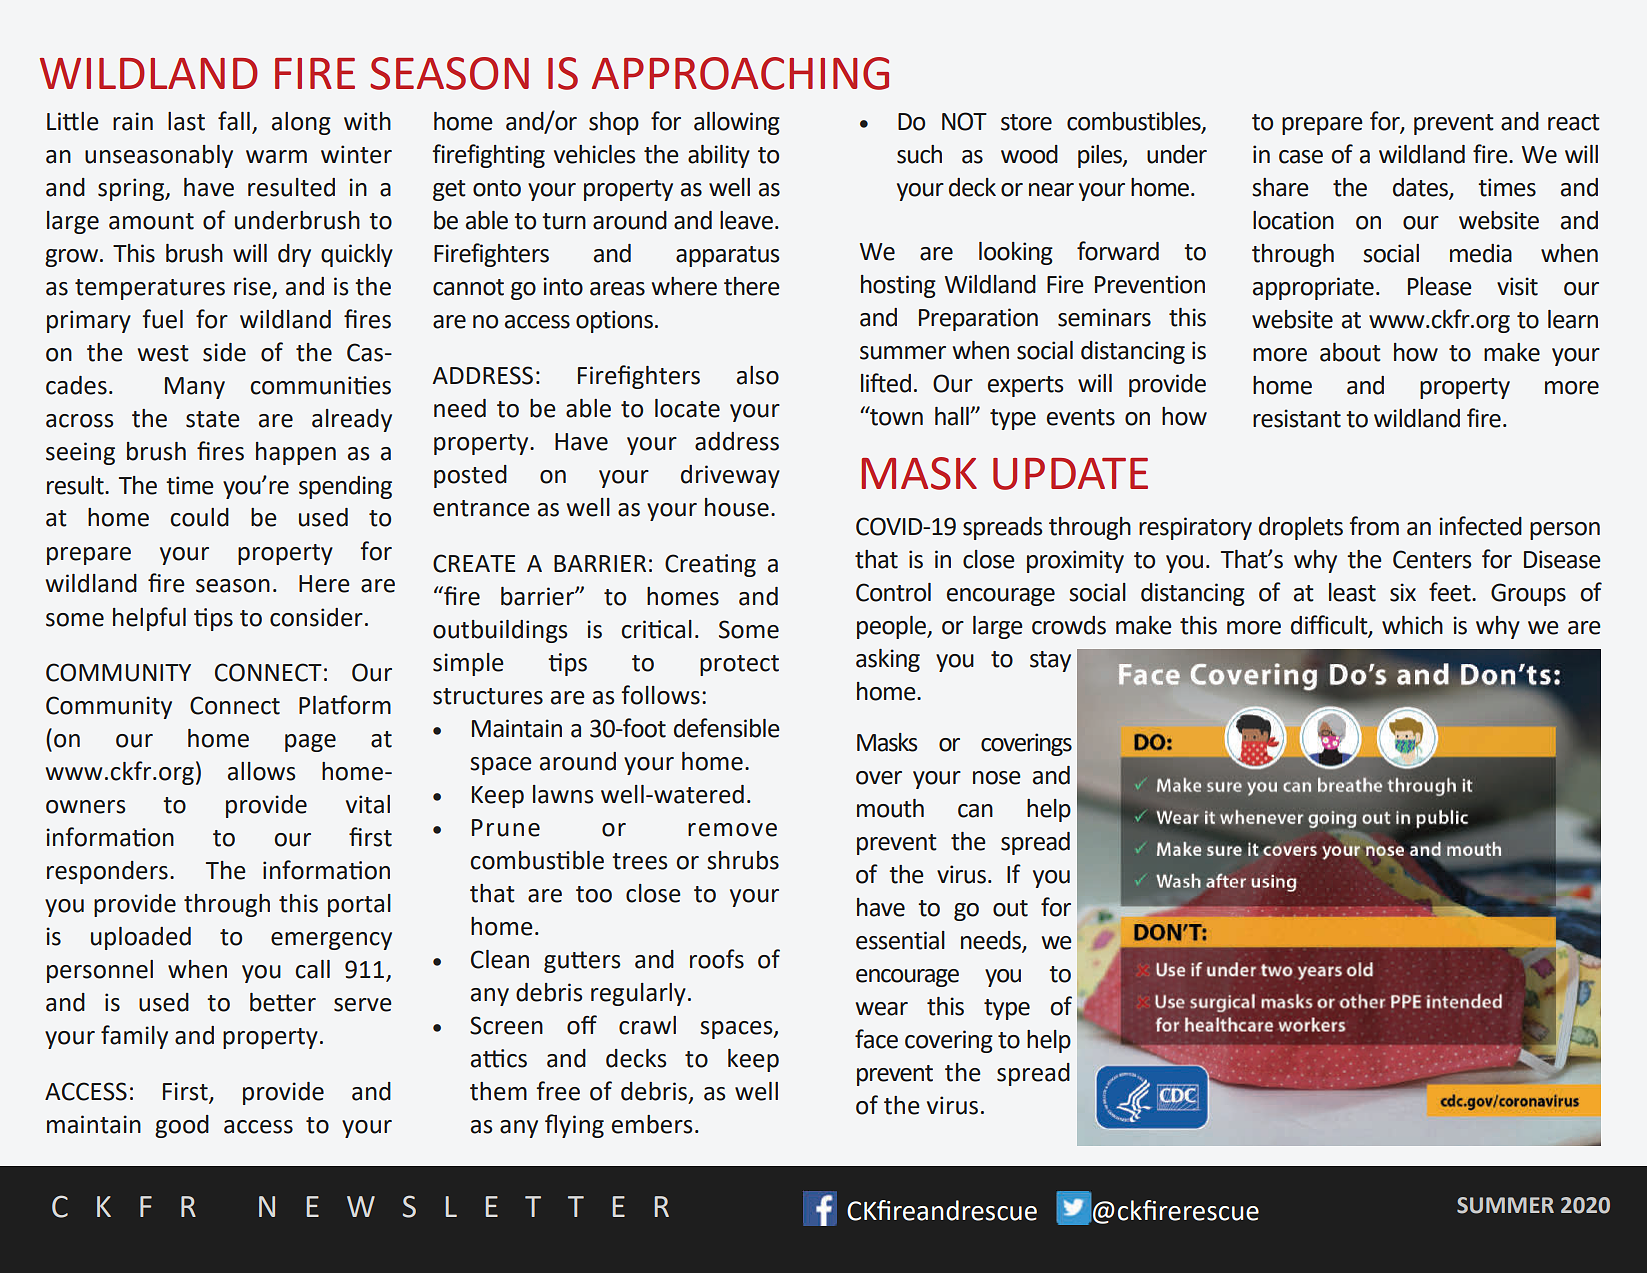  Describe the element at coordinates (182, 1126) in the document. I see `good` at that location.
